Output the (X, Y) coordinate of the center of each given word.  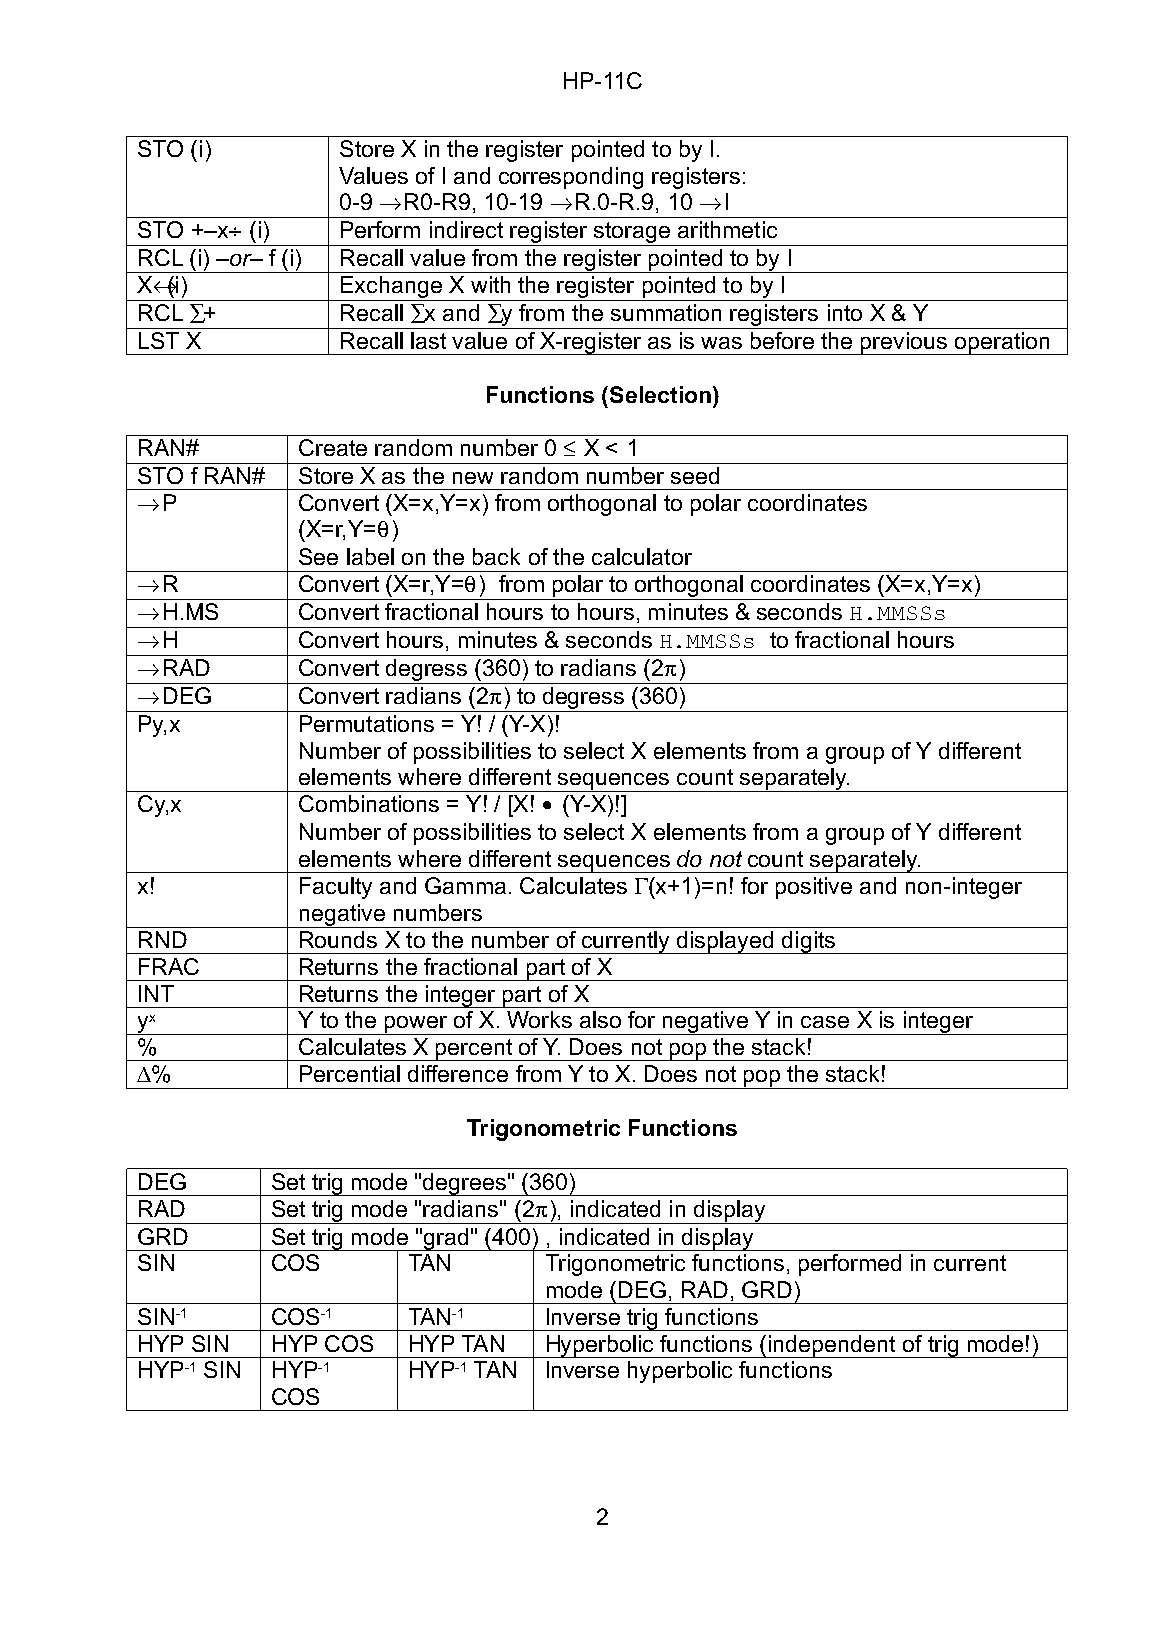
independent (832, 1346)
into (845, 312)
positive (814, 888)
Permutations (367, 723)
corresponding (571, 178)
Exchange (391, 288)
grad (446, 1239)
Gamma (465, 885)
